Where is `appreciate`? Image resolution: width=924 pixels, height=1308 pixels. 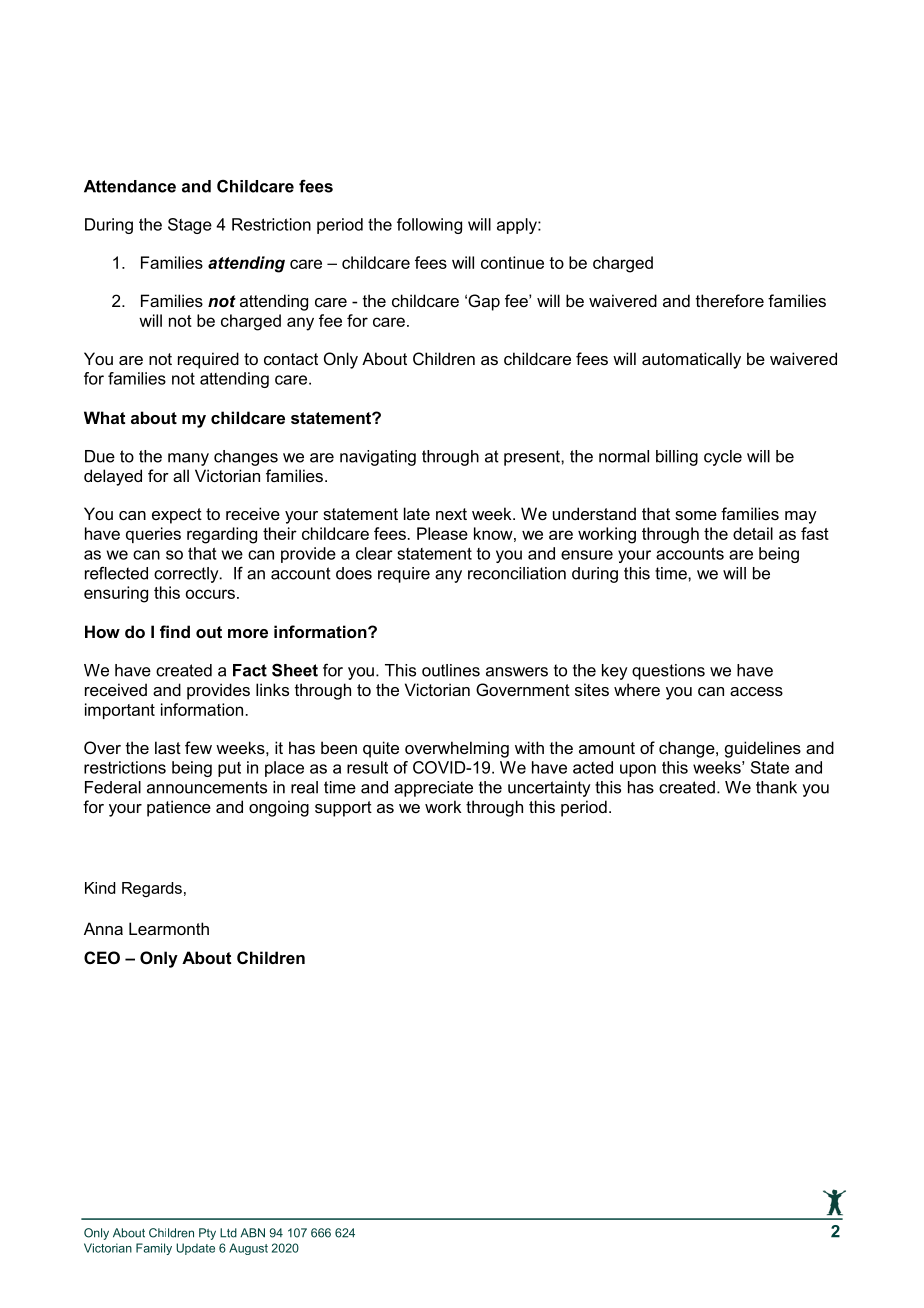 appreciate is located at coordinates (433, 789).
